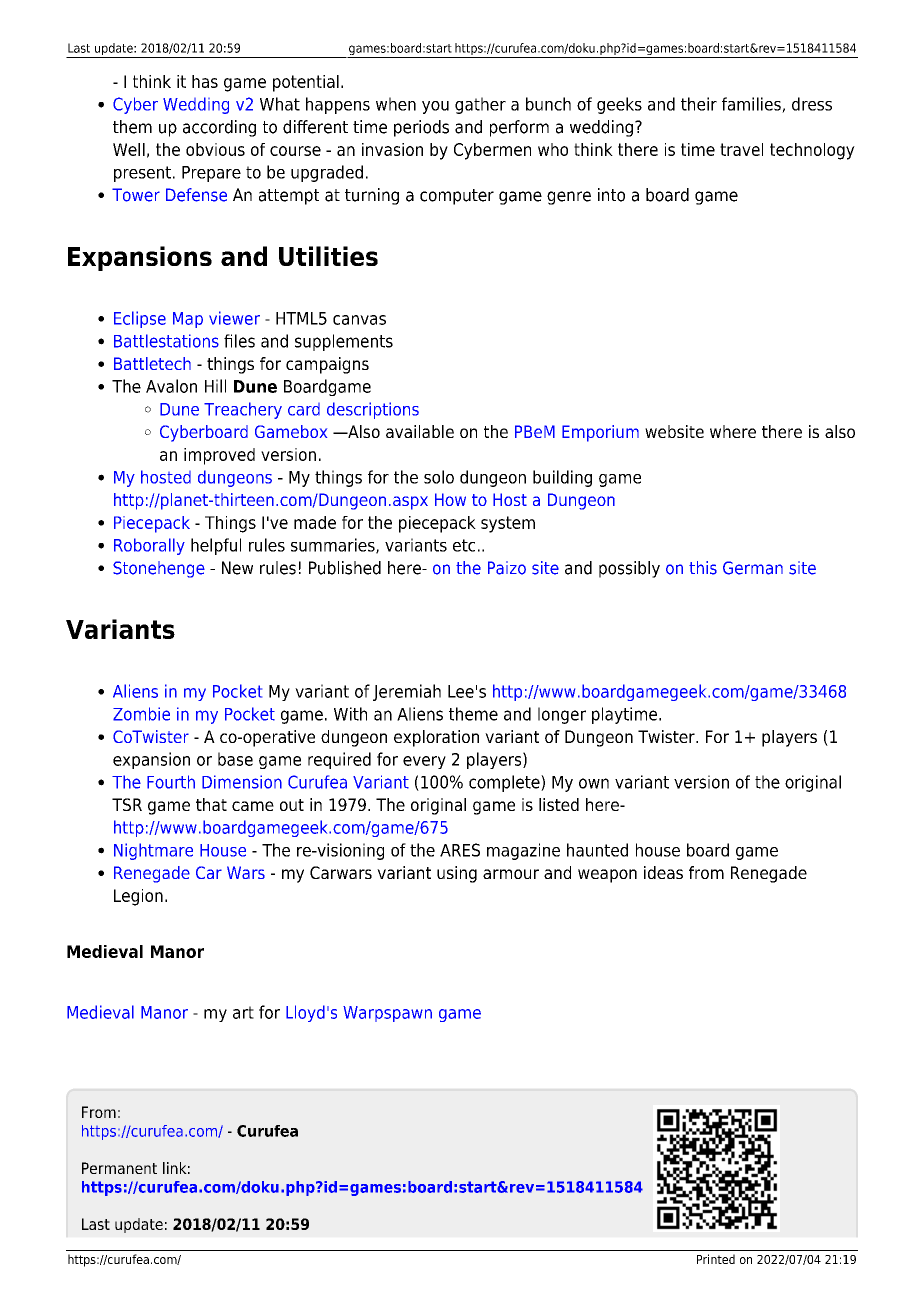  Describe the element at coordinates (460, 850) in the image. I see `ARES` at that location.
